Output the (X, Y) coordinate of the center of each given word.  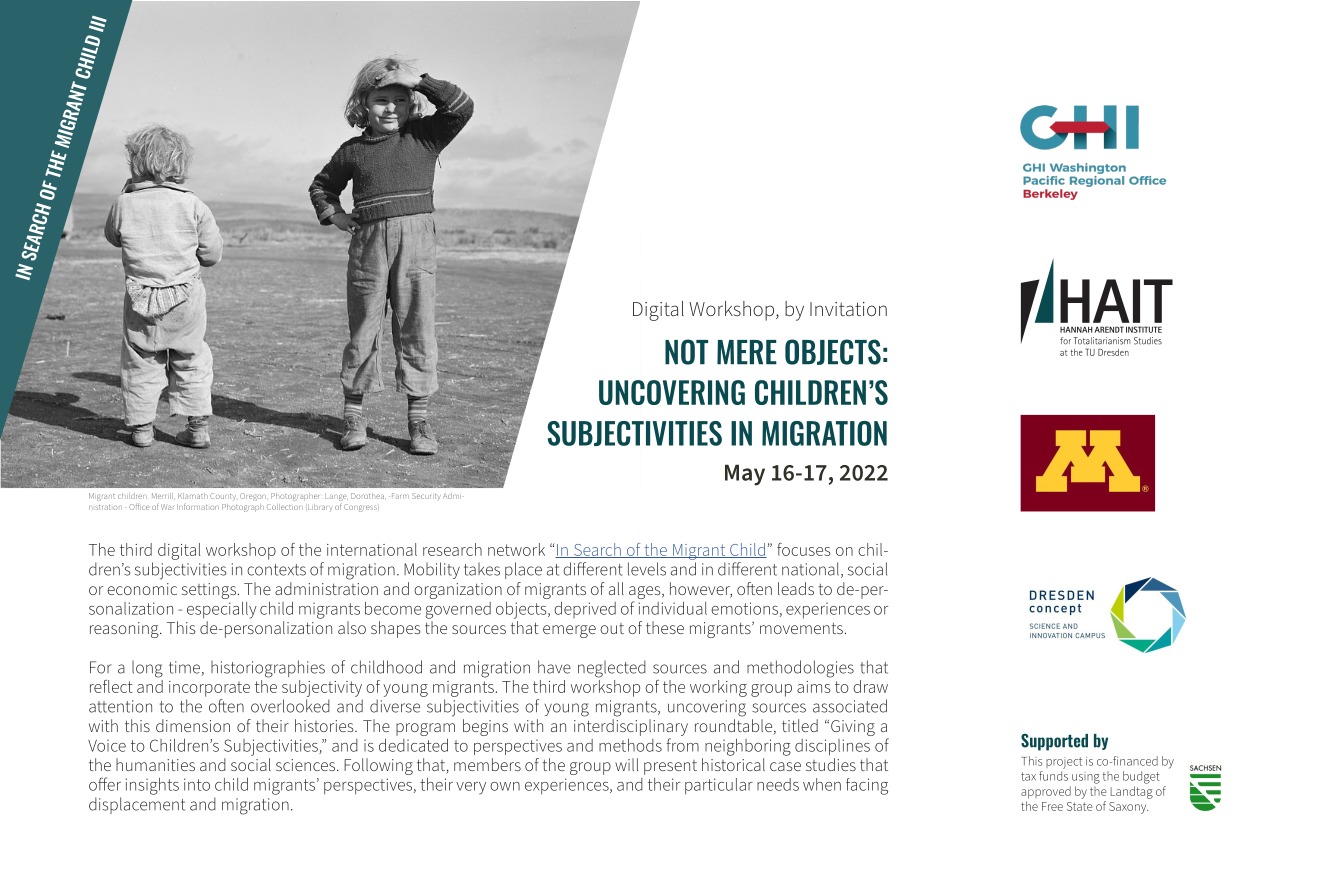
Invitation (848, 309)
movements (801, 628)
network (516, 549)
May (745, 475)
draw (870, 686)
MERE (747, 352)
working (718, 688)
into (197, 784)
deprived (585, 610)
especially (222, 610)
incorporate (209, 689)
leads (796, 588)
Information (198, 506)
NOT (686, 352)
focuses (804, 549)
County (223, 497)
